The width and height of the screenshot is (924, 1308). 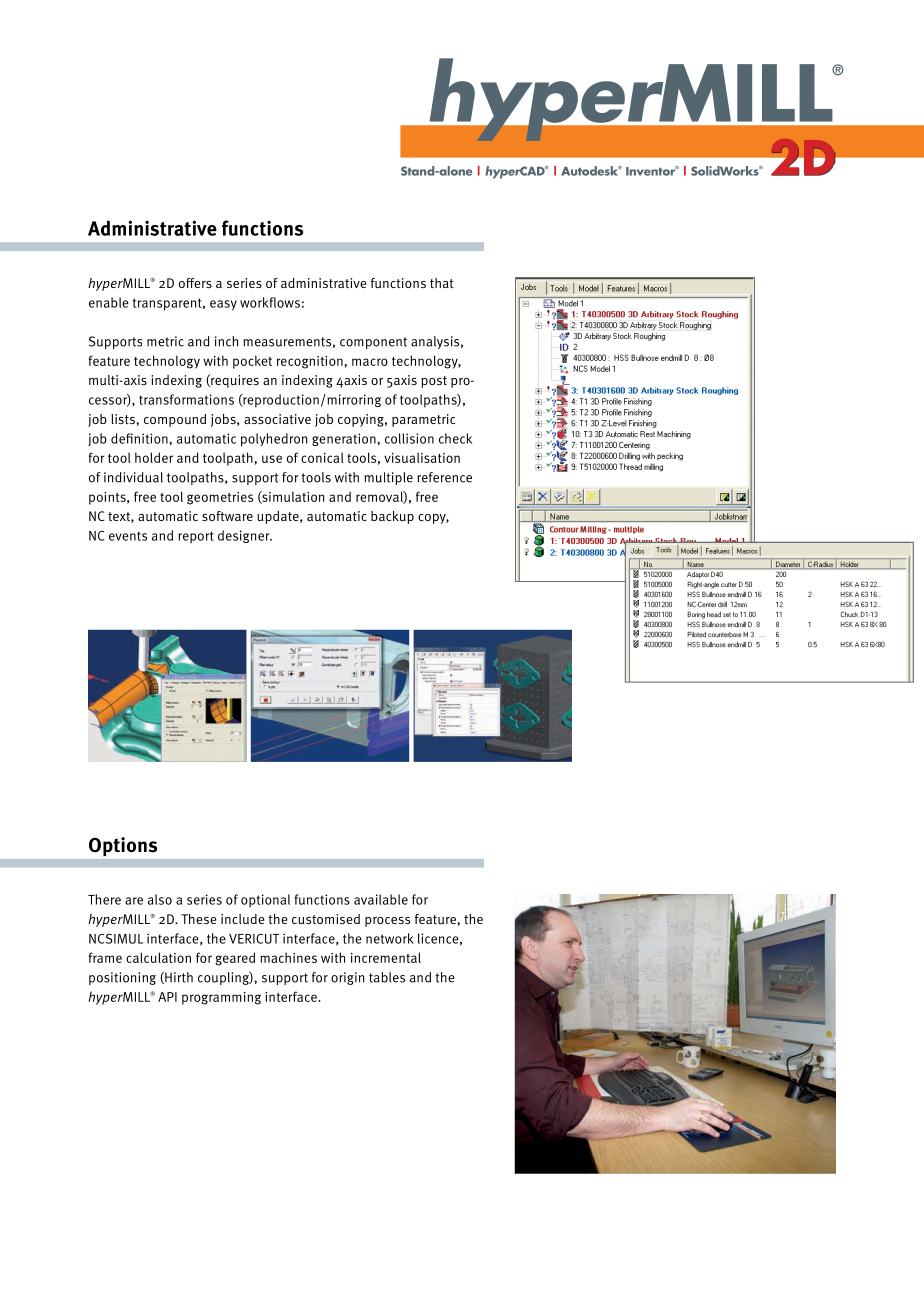 What do you see at coordinates (128, 536) in the screenshot?
I see `events` at bounding box center [128, 536].
